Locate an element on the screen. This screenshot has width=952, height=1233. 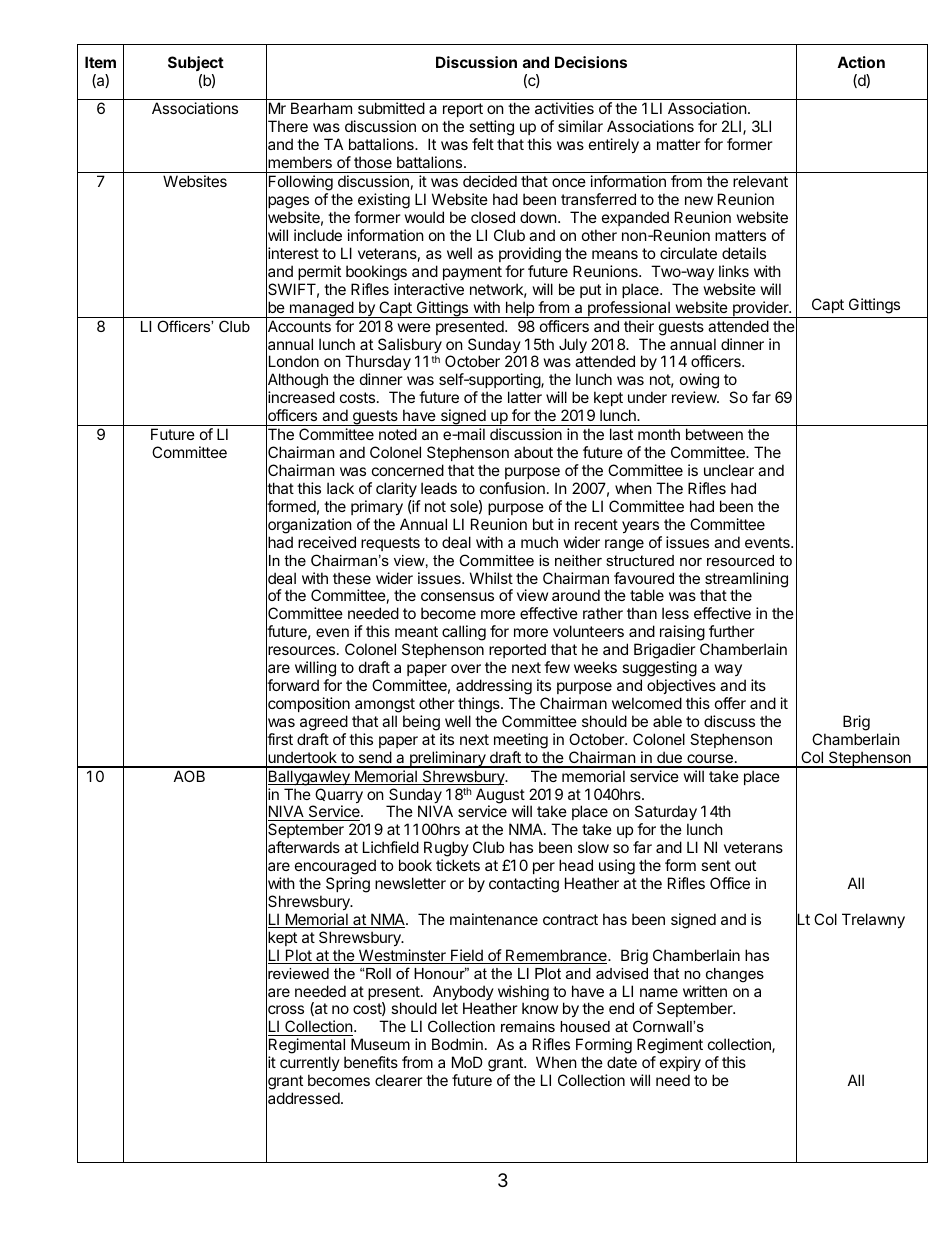
currently is located at coordinates (310, 1063).
